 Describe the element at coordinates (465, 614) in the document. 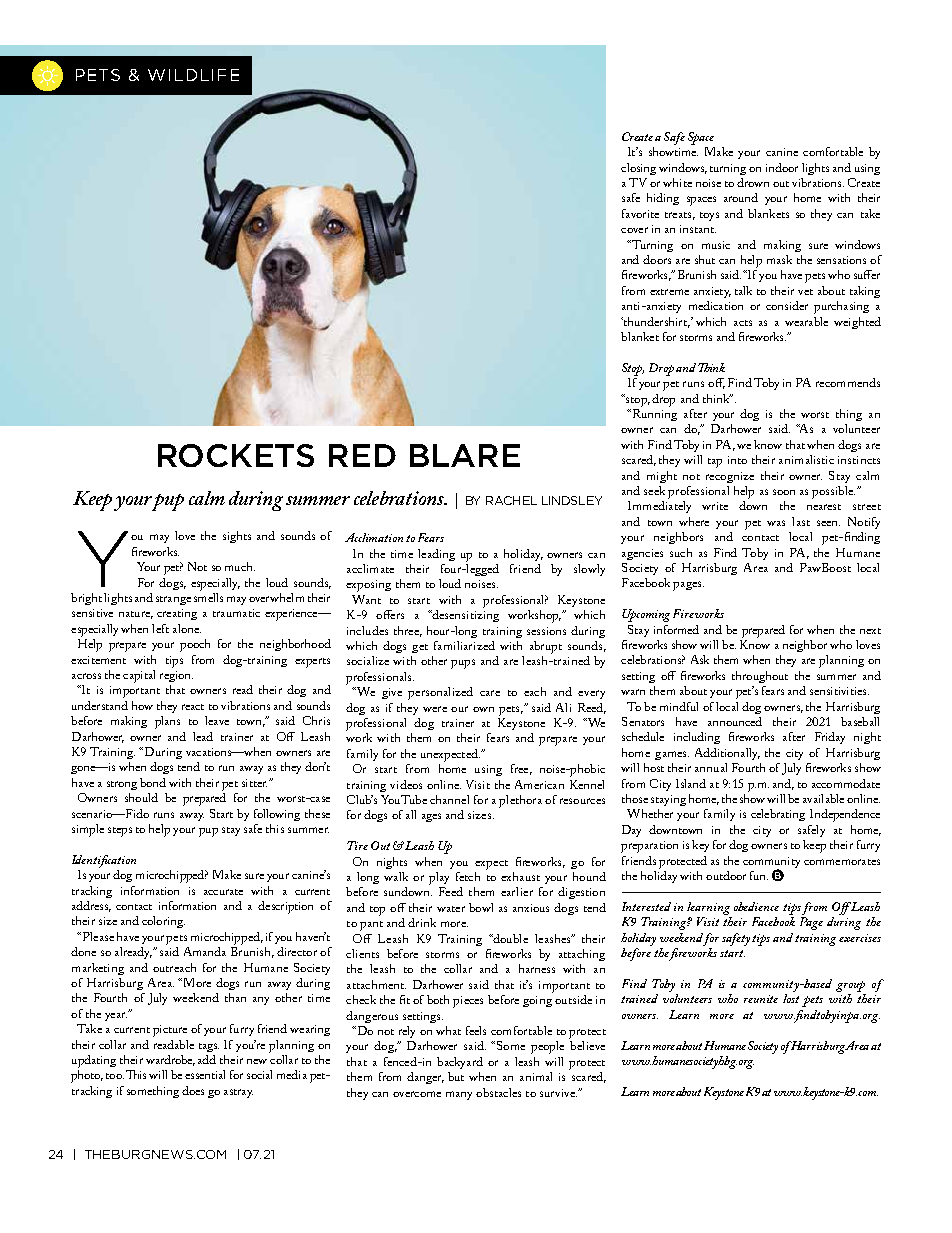

I see `desensitizing` at that location.
